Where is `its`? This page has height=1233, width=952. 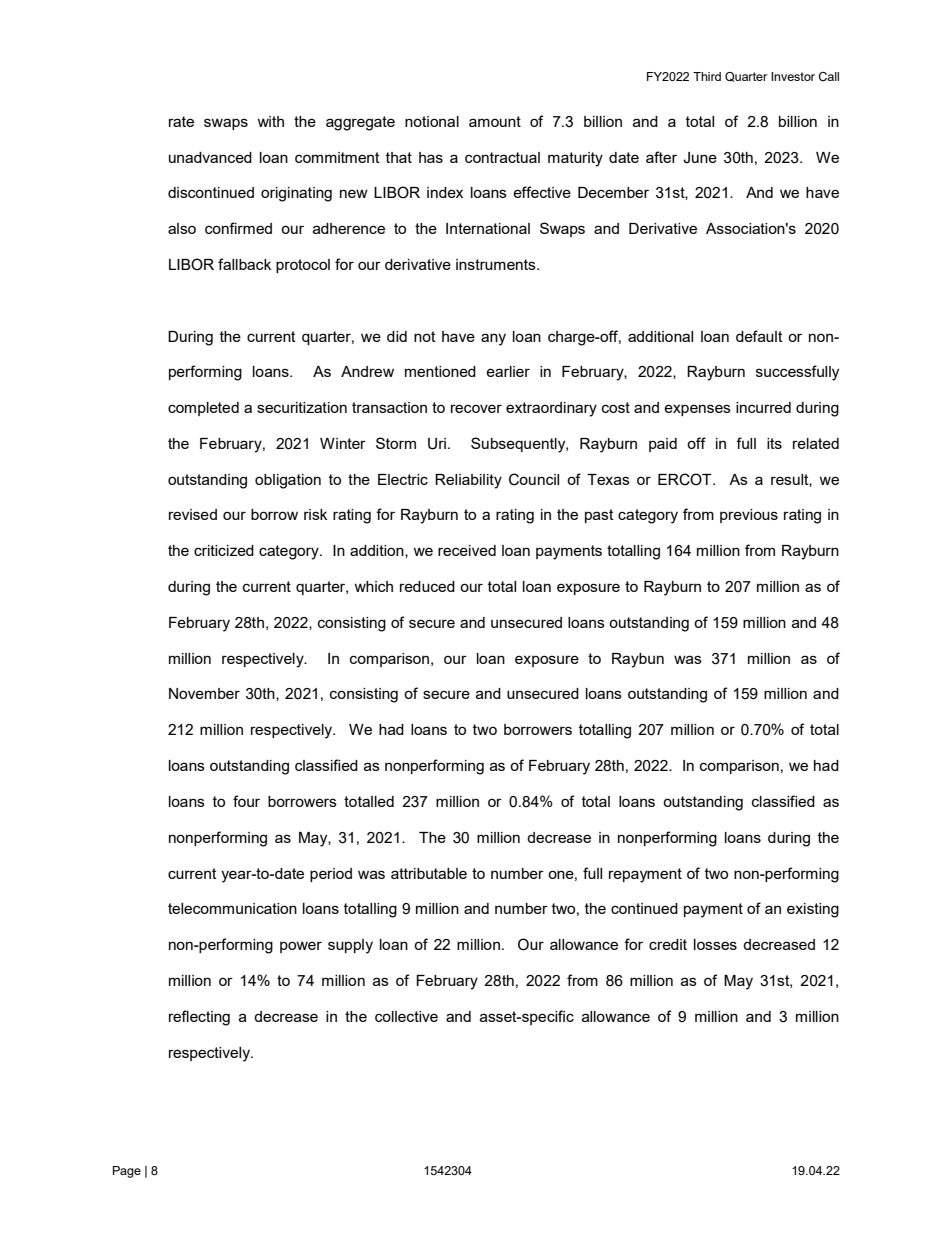 its is located at coordinates (774, 443).
